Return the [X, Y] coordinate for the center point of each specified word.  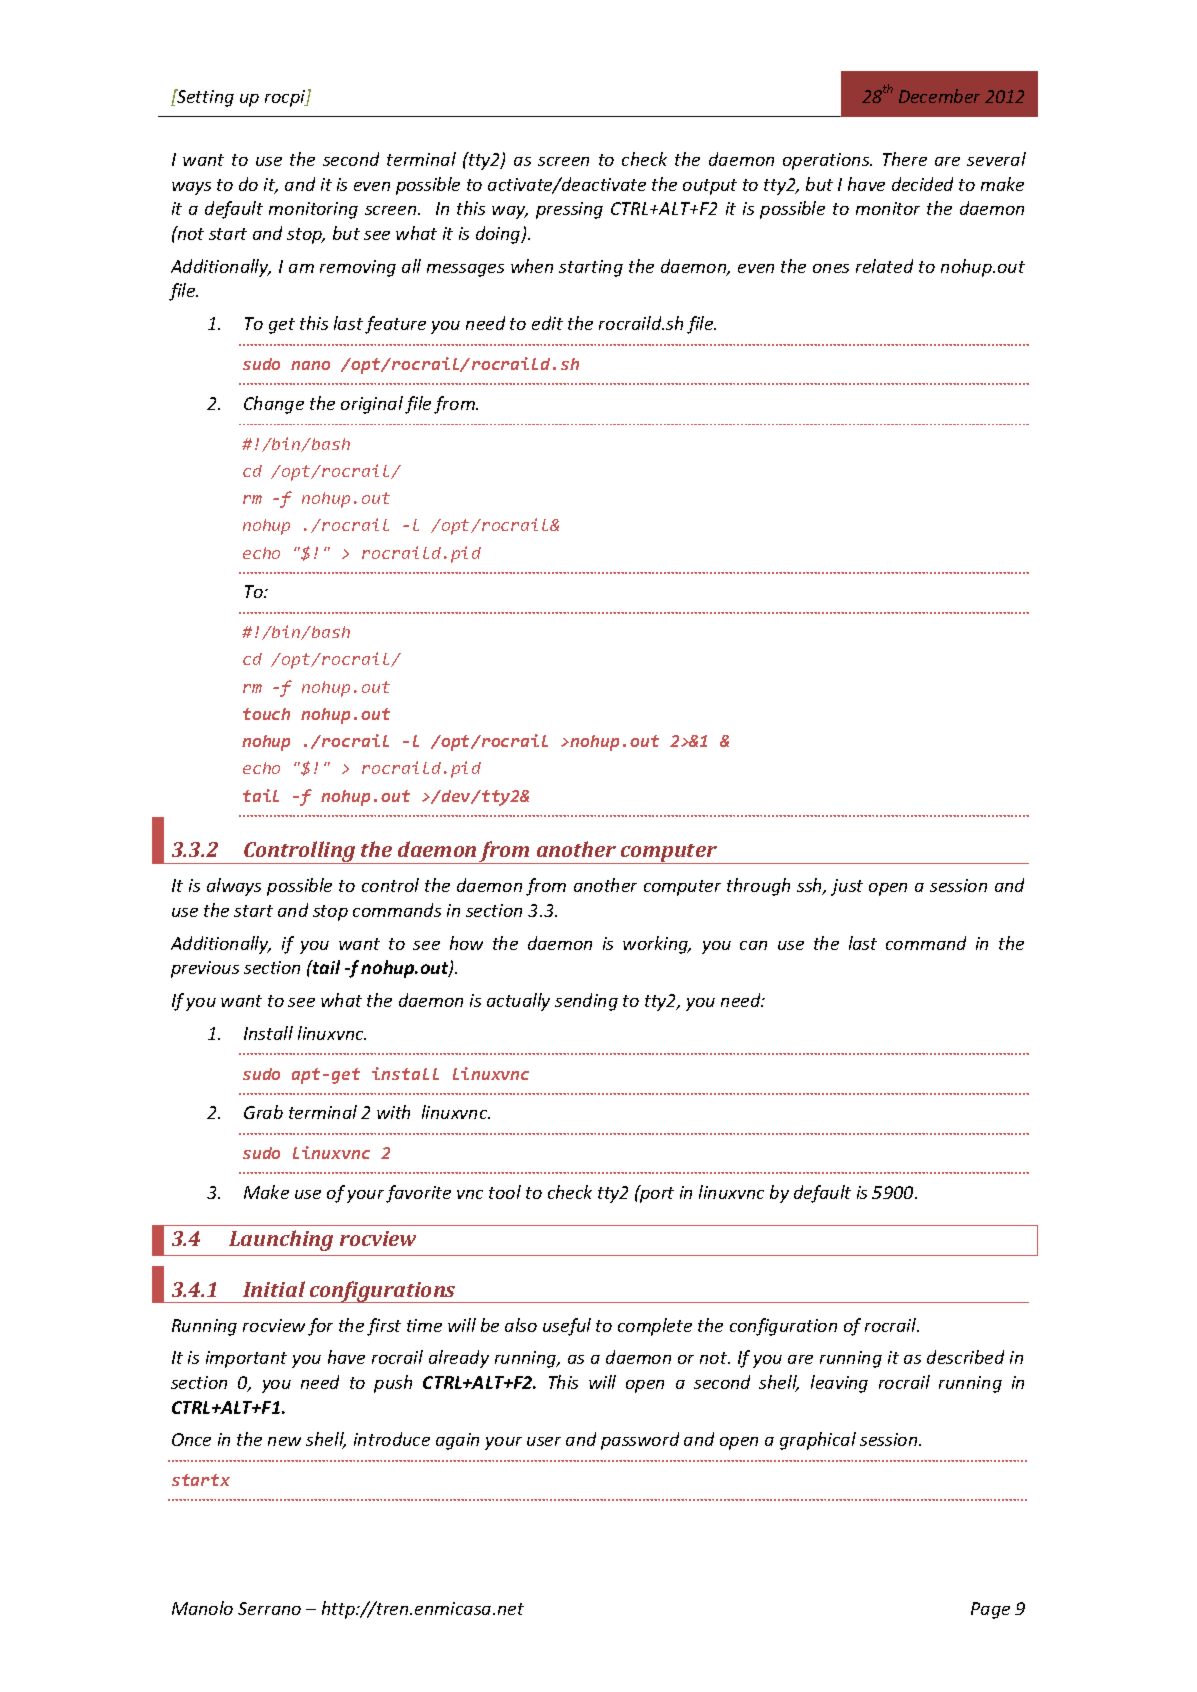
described [965, 1357]
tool [505, 1192]
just [847, 887]
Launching [281, 1240]
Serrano [269, 1608]
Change [274, 405]
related [884, 266]
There [905, 159]
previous [205, 969]
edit [547, 323]
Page [990, 1610]
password [640, 1441]
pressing [569, 210]
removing [358, 268]
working [657, 945]
